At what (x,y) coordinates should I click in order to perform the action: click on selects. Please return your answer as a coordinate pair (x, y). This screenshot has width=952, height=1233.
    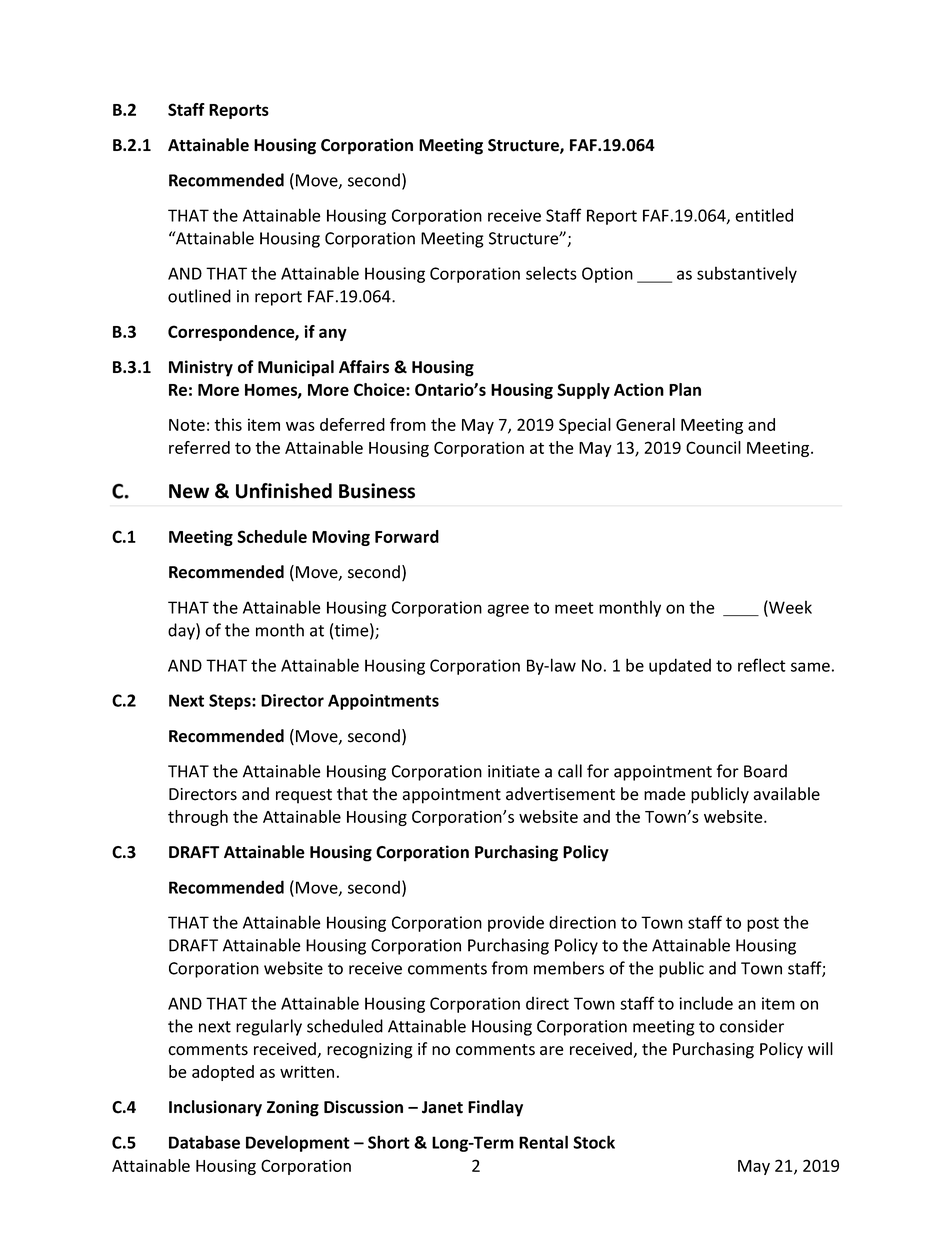
    Looking at the image, I should click on (551, 273).
